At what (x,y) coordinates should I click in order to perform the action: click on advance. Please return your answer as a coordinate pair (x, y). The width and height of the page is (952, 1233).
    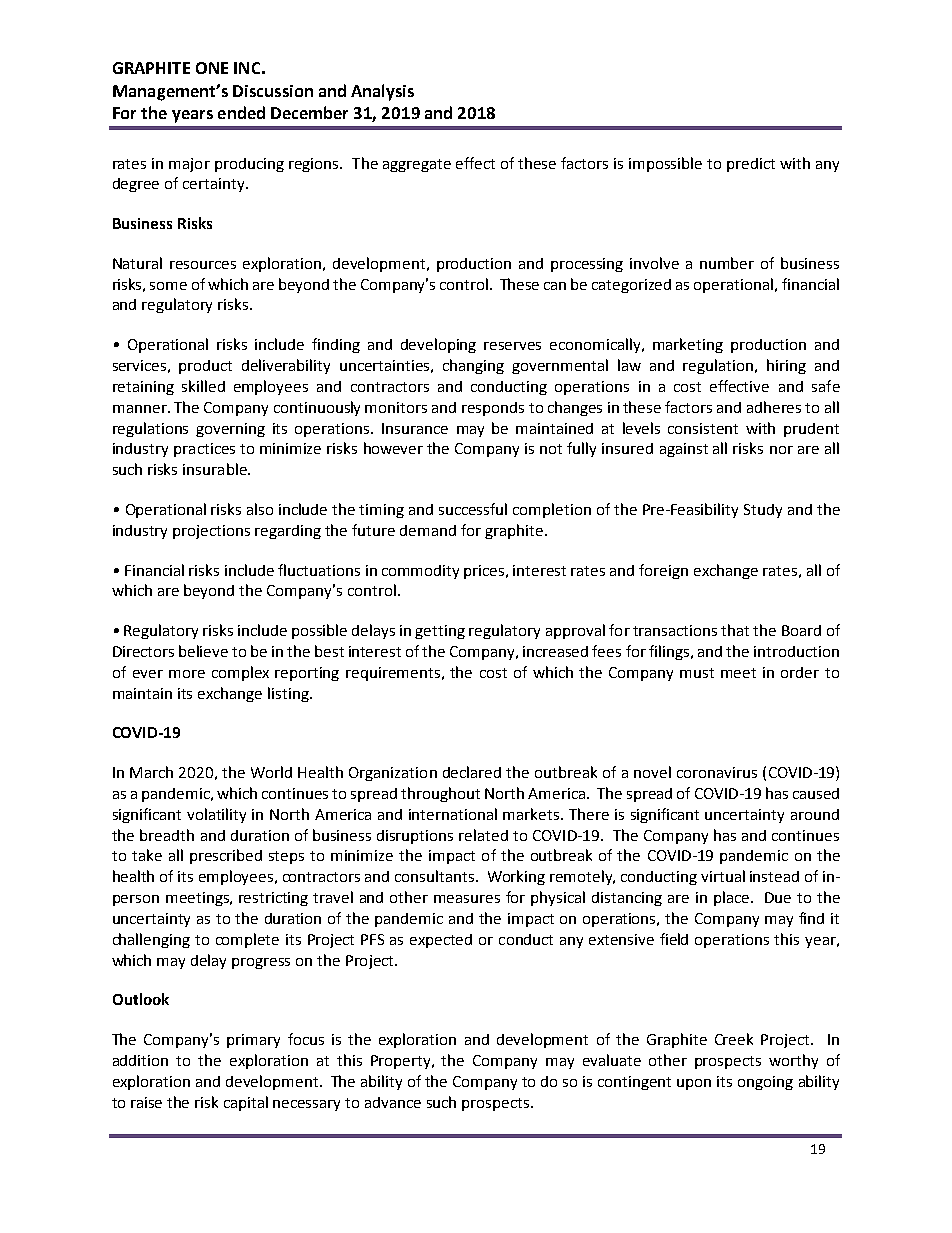
    Looking at the image, I should click on (393, 1102).
